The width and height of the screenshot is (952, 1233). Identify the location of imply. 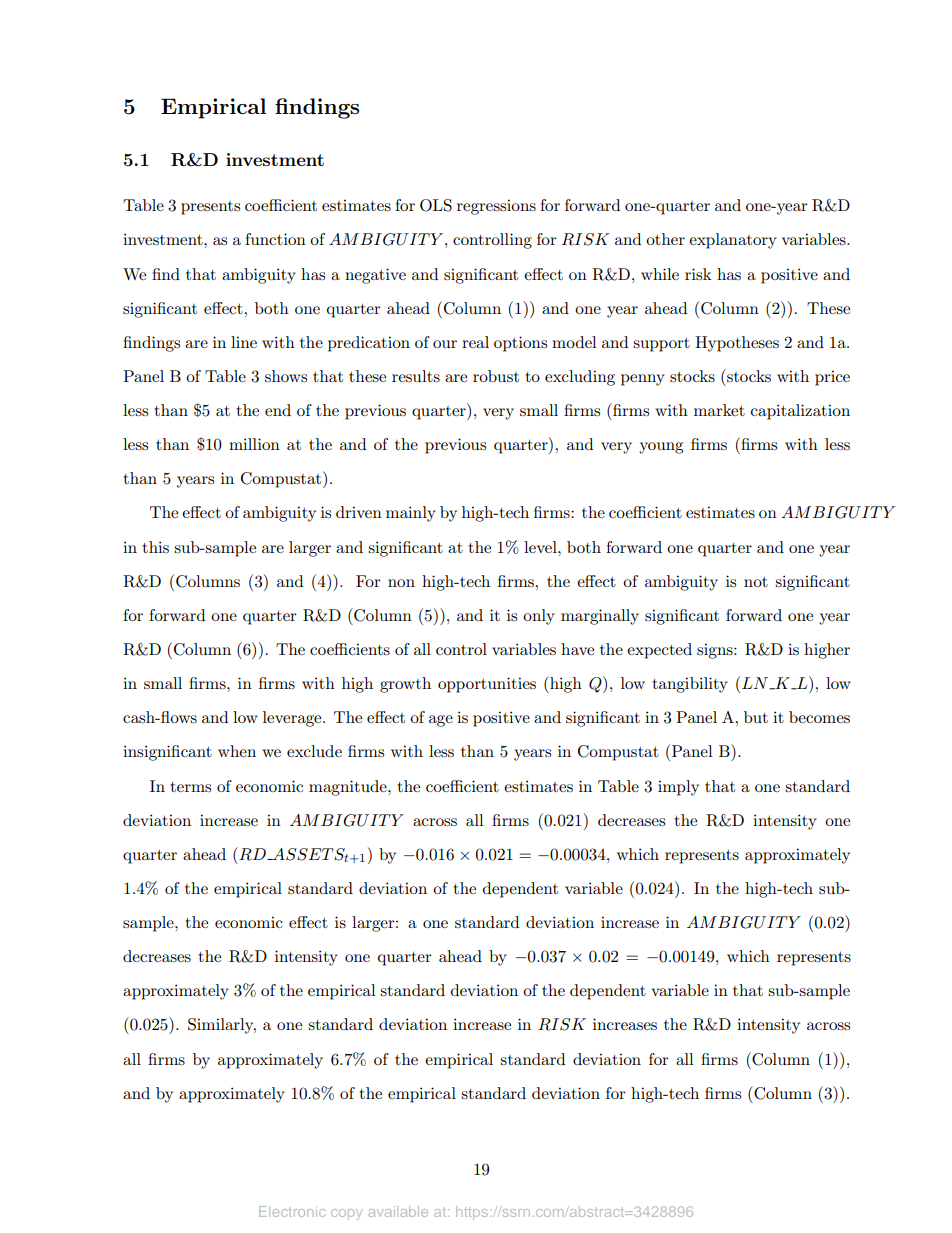
(678, 788).
